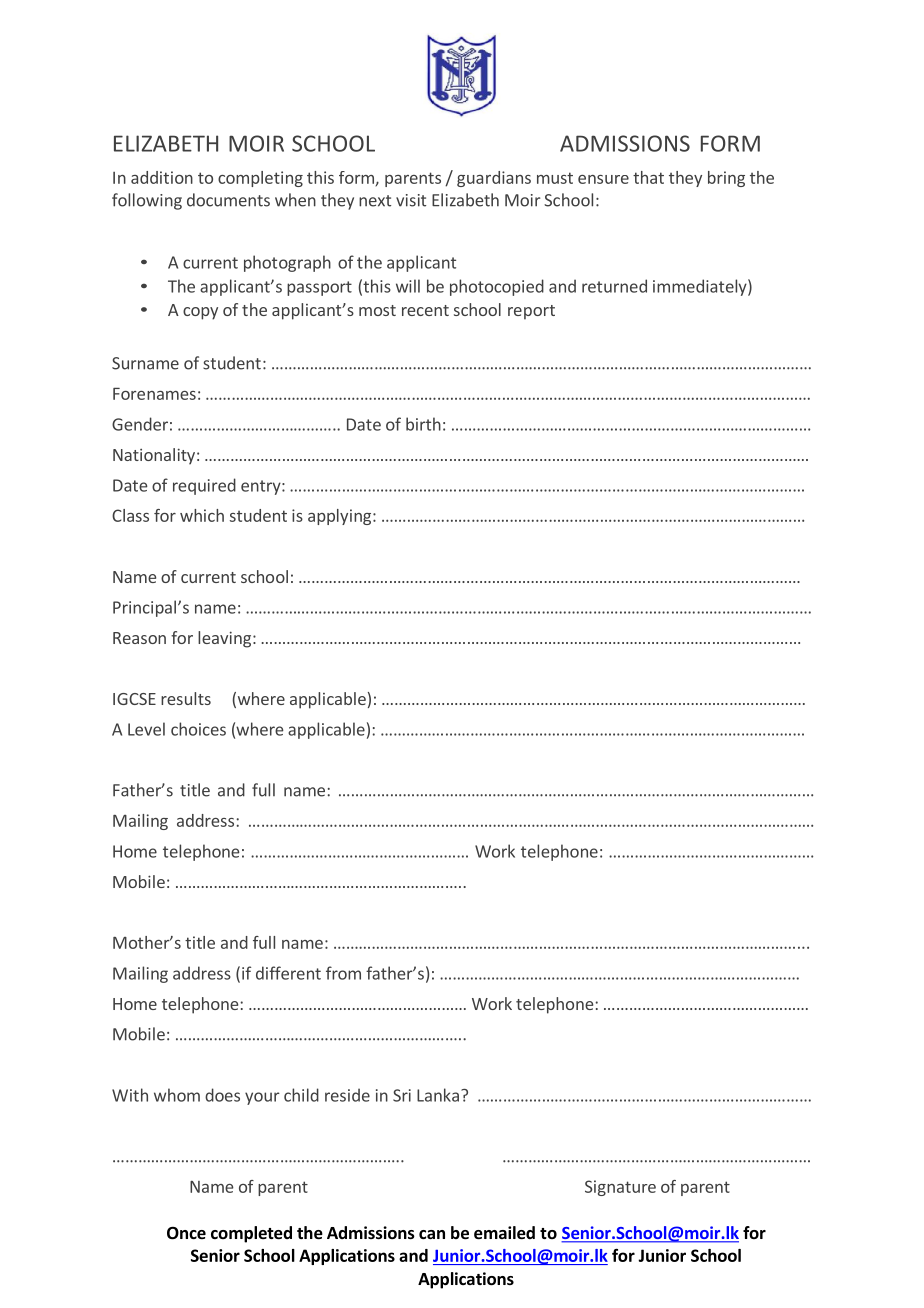 This screenshot has width=924, height=1308. I want to click on birth, so click(423, 424).
